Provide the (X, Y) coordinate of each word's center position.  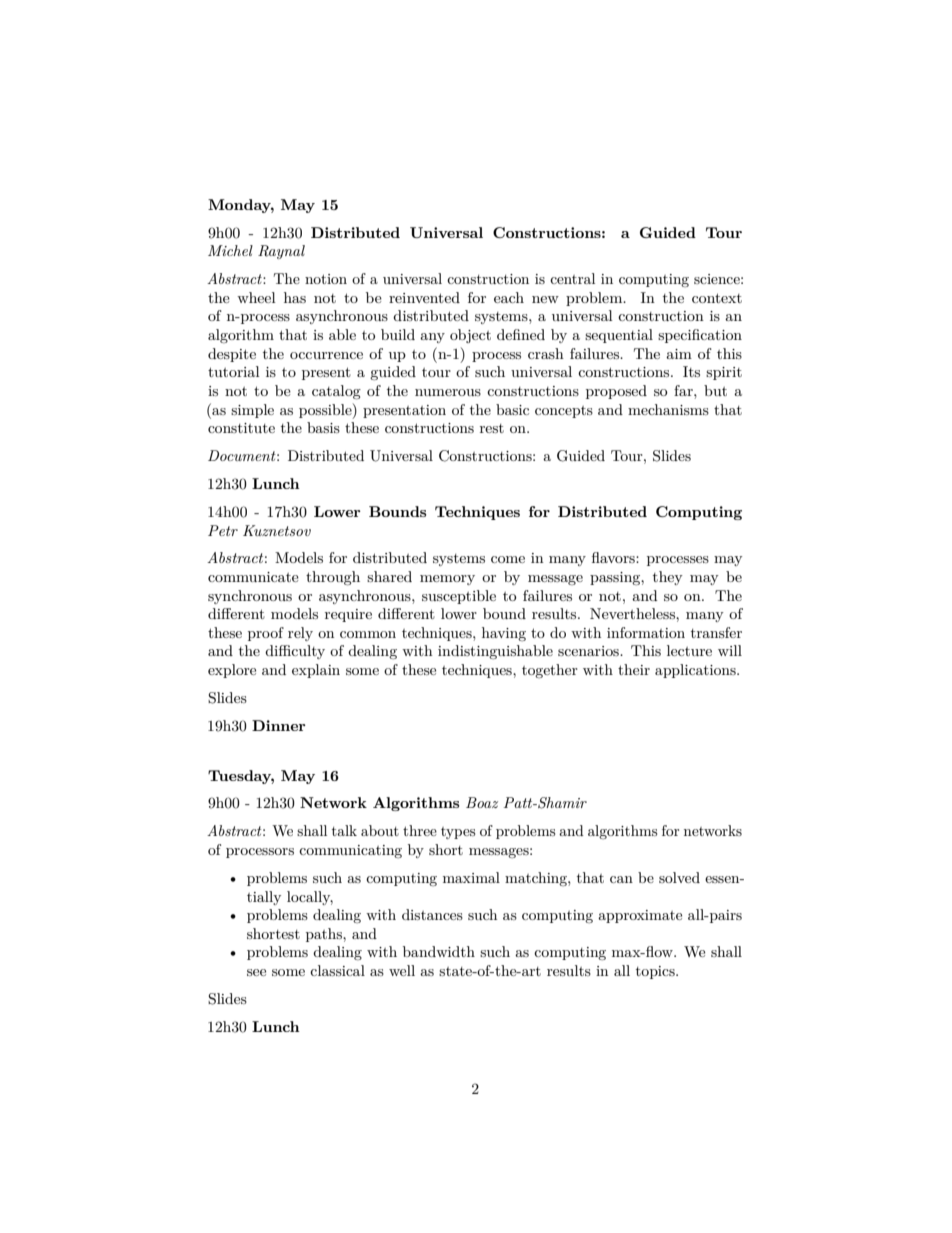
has (295, 297)
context (717, 298)
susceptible (459, 597)
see (256, 972)
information (646, 632)
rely (300, 634)
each (509, 297)
